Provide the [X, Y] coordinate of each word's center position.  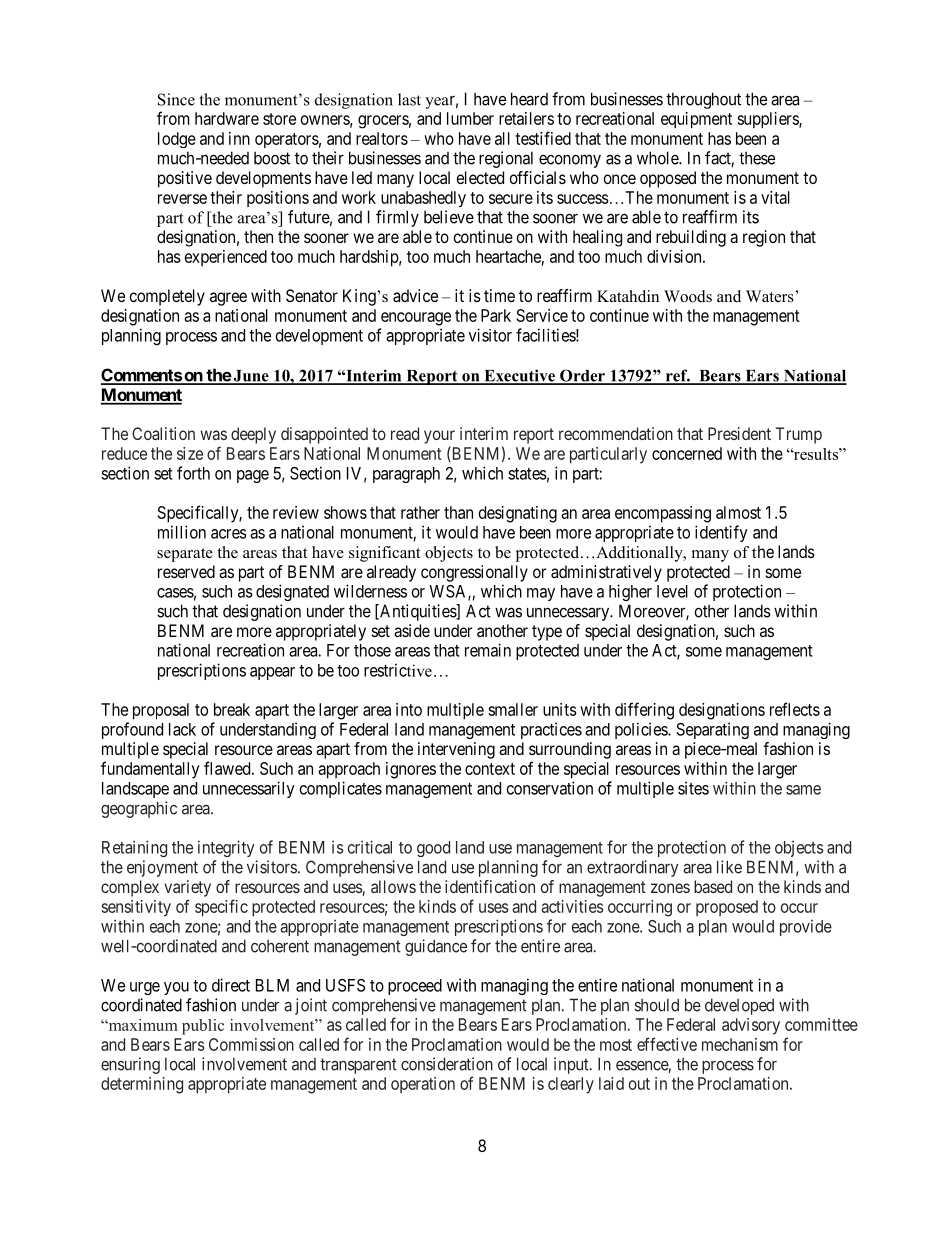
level [672, 591]
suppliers [768, 120]
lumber [470, 118]
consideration [447, 1064]
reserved [186, 571]
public [203, 1027]
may [541, 594]
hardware [227, 118]
